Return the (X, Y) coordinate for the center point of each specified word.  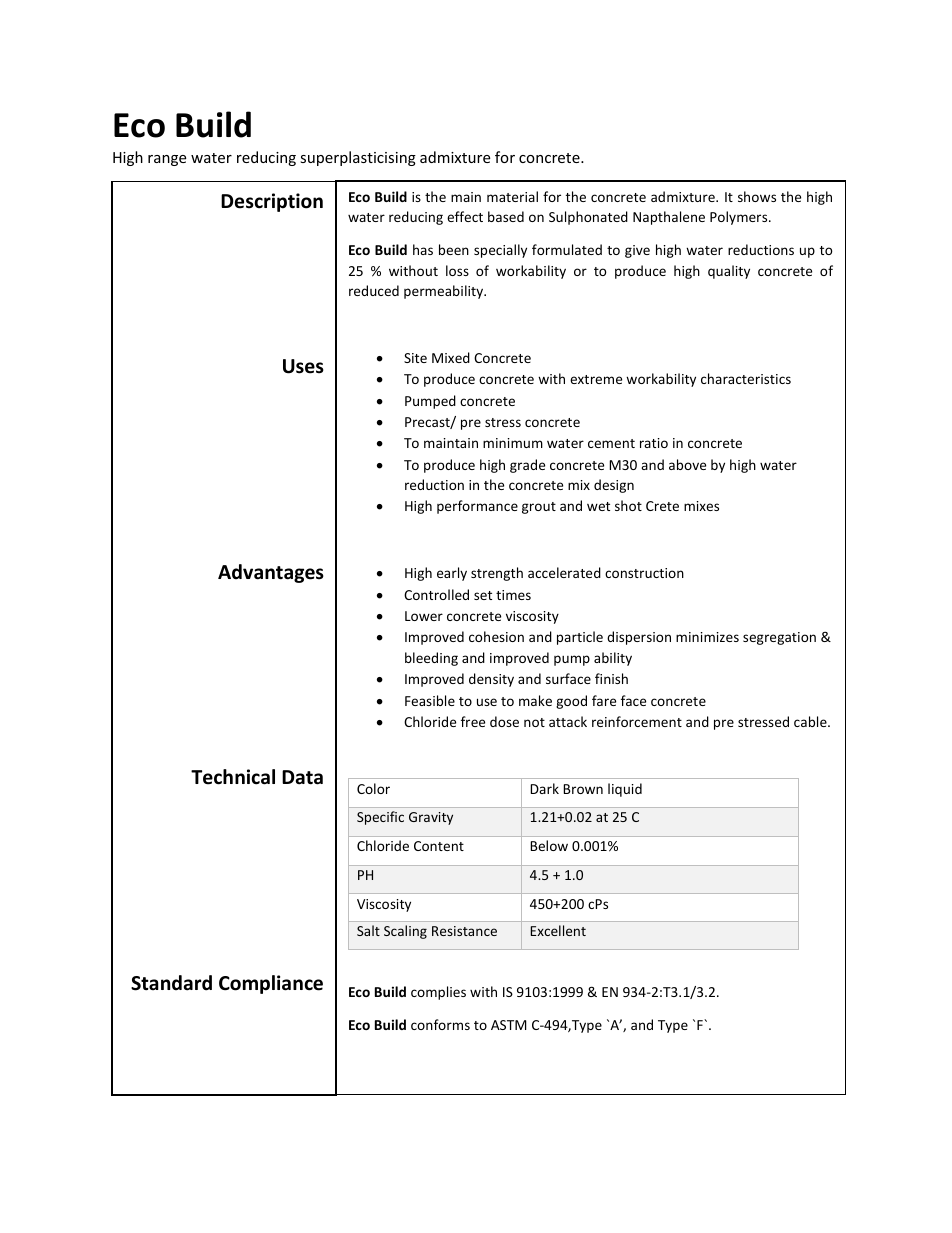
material (512, 196)
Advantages (271, 573)
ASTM (509, 1025)
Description (272, 202)
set (483, 595)
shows (757, 196)
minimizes (707, 637)
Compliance (271, 984)
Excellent (558, 930)
